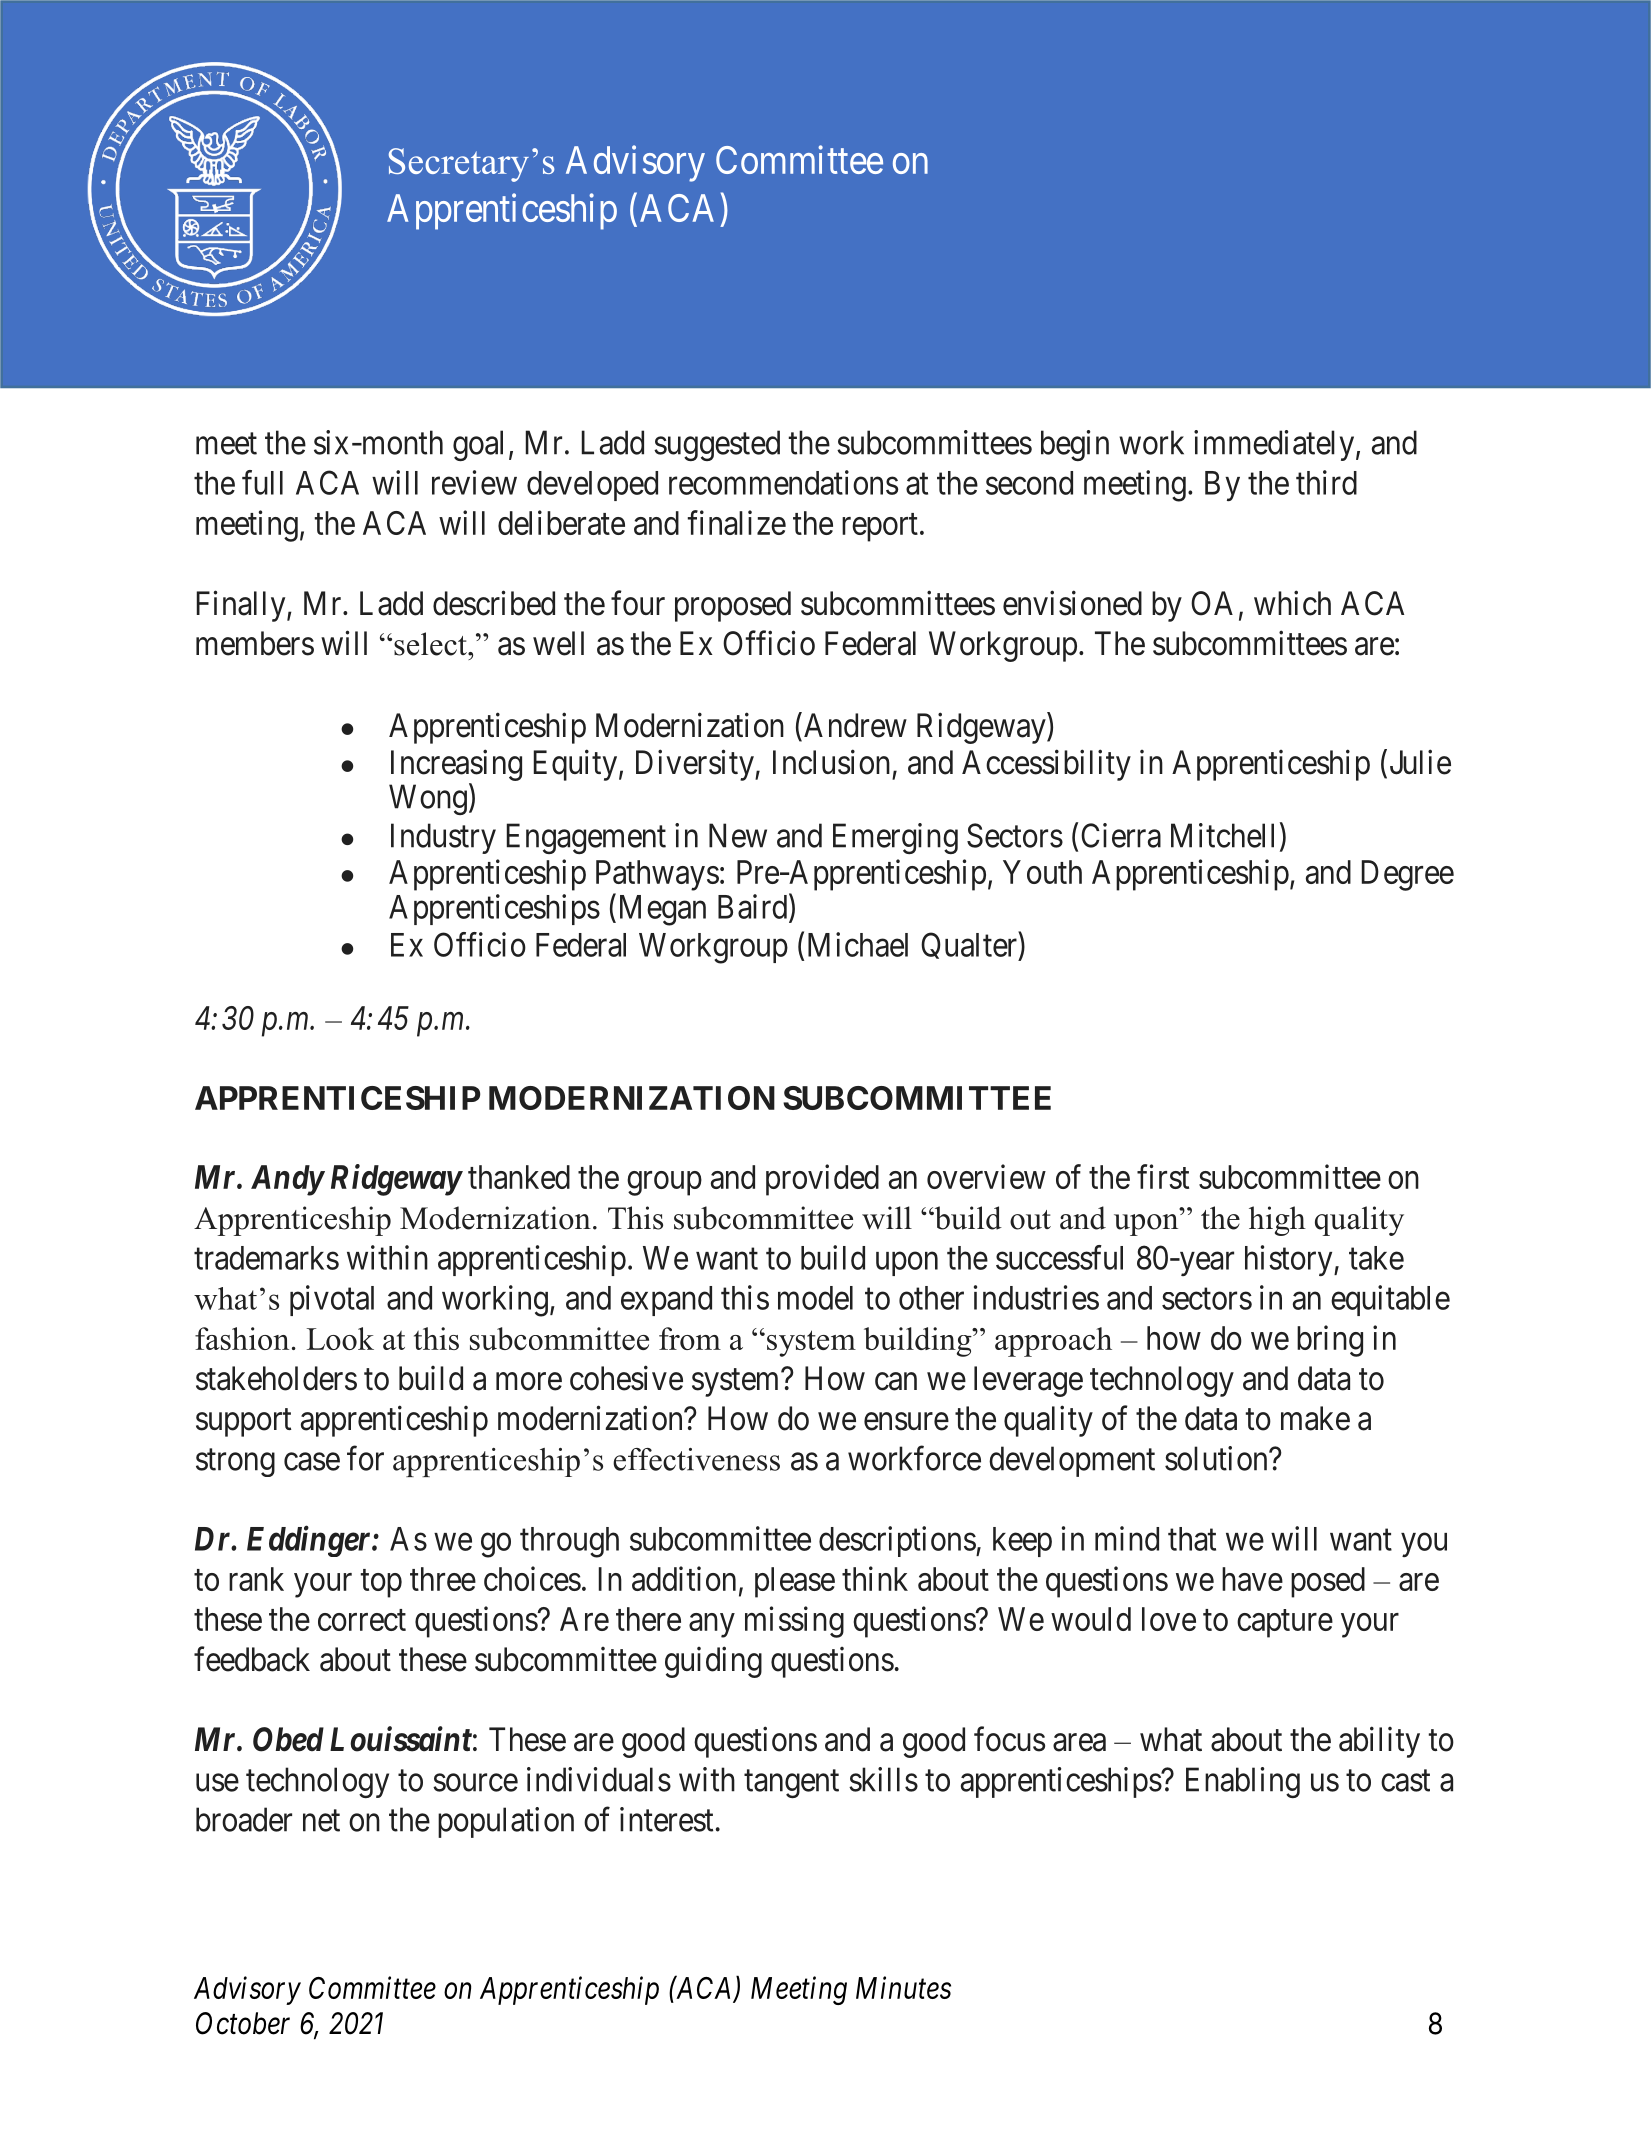 The height and width of the screenshot is (2137, 1651). What do you see at coordinates (243, 2023) in the screenshot?
I see `October` at bounding box center [243, 2023].
